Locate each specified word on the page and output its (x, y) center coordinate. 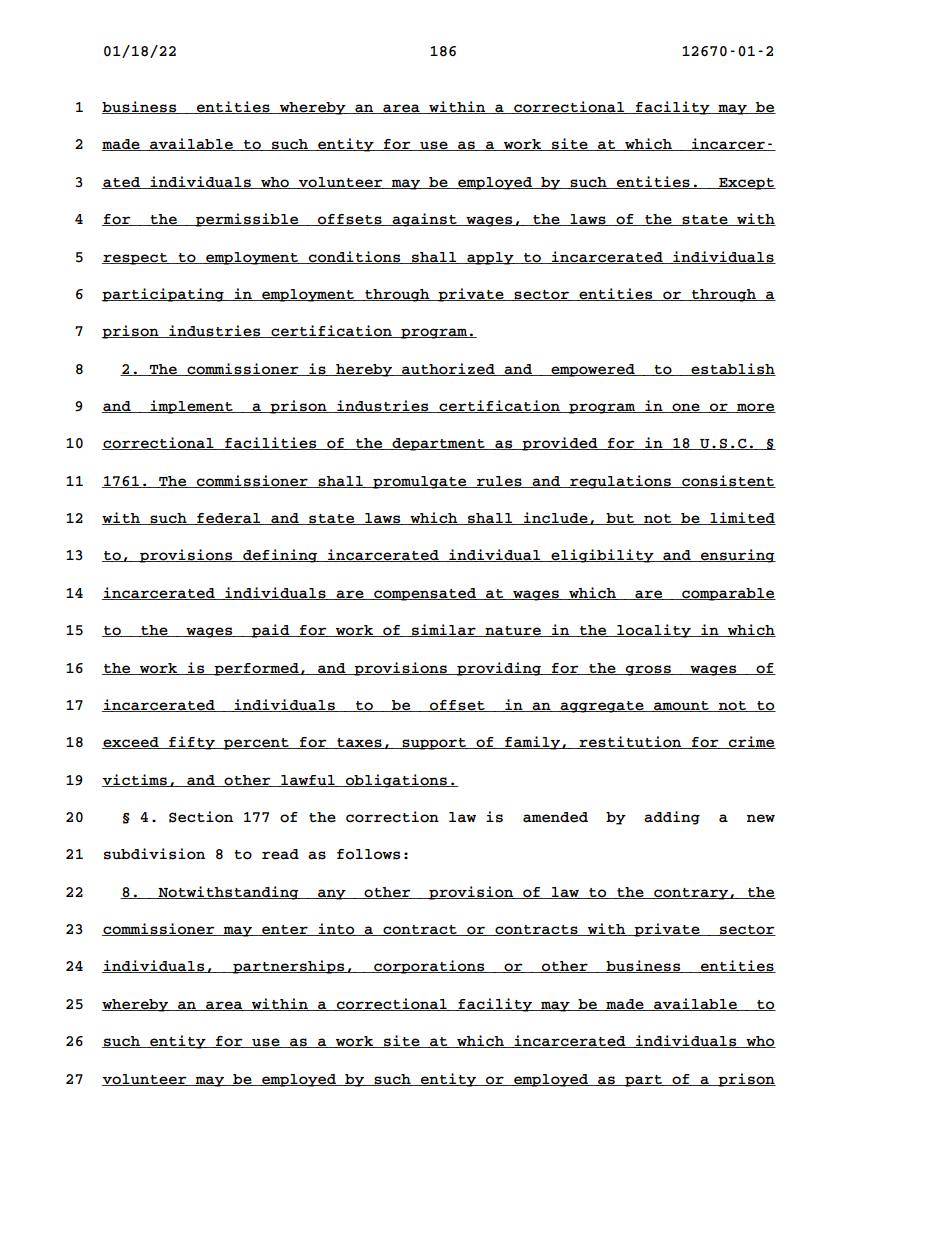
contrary (691, 894)
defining (280, 556)
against (424, 220)
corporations (429, 967)
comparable (728, 594)
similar (444, 630)
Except (746, 184)
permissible (247, 220)
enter (285, 930)
